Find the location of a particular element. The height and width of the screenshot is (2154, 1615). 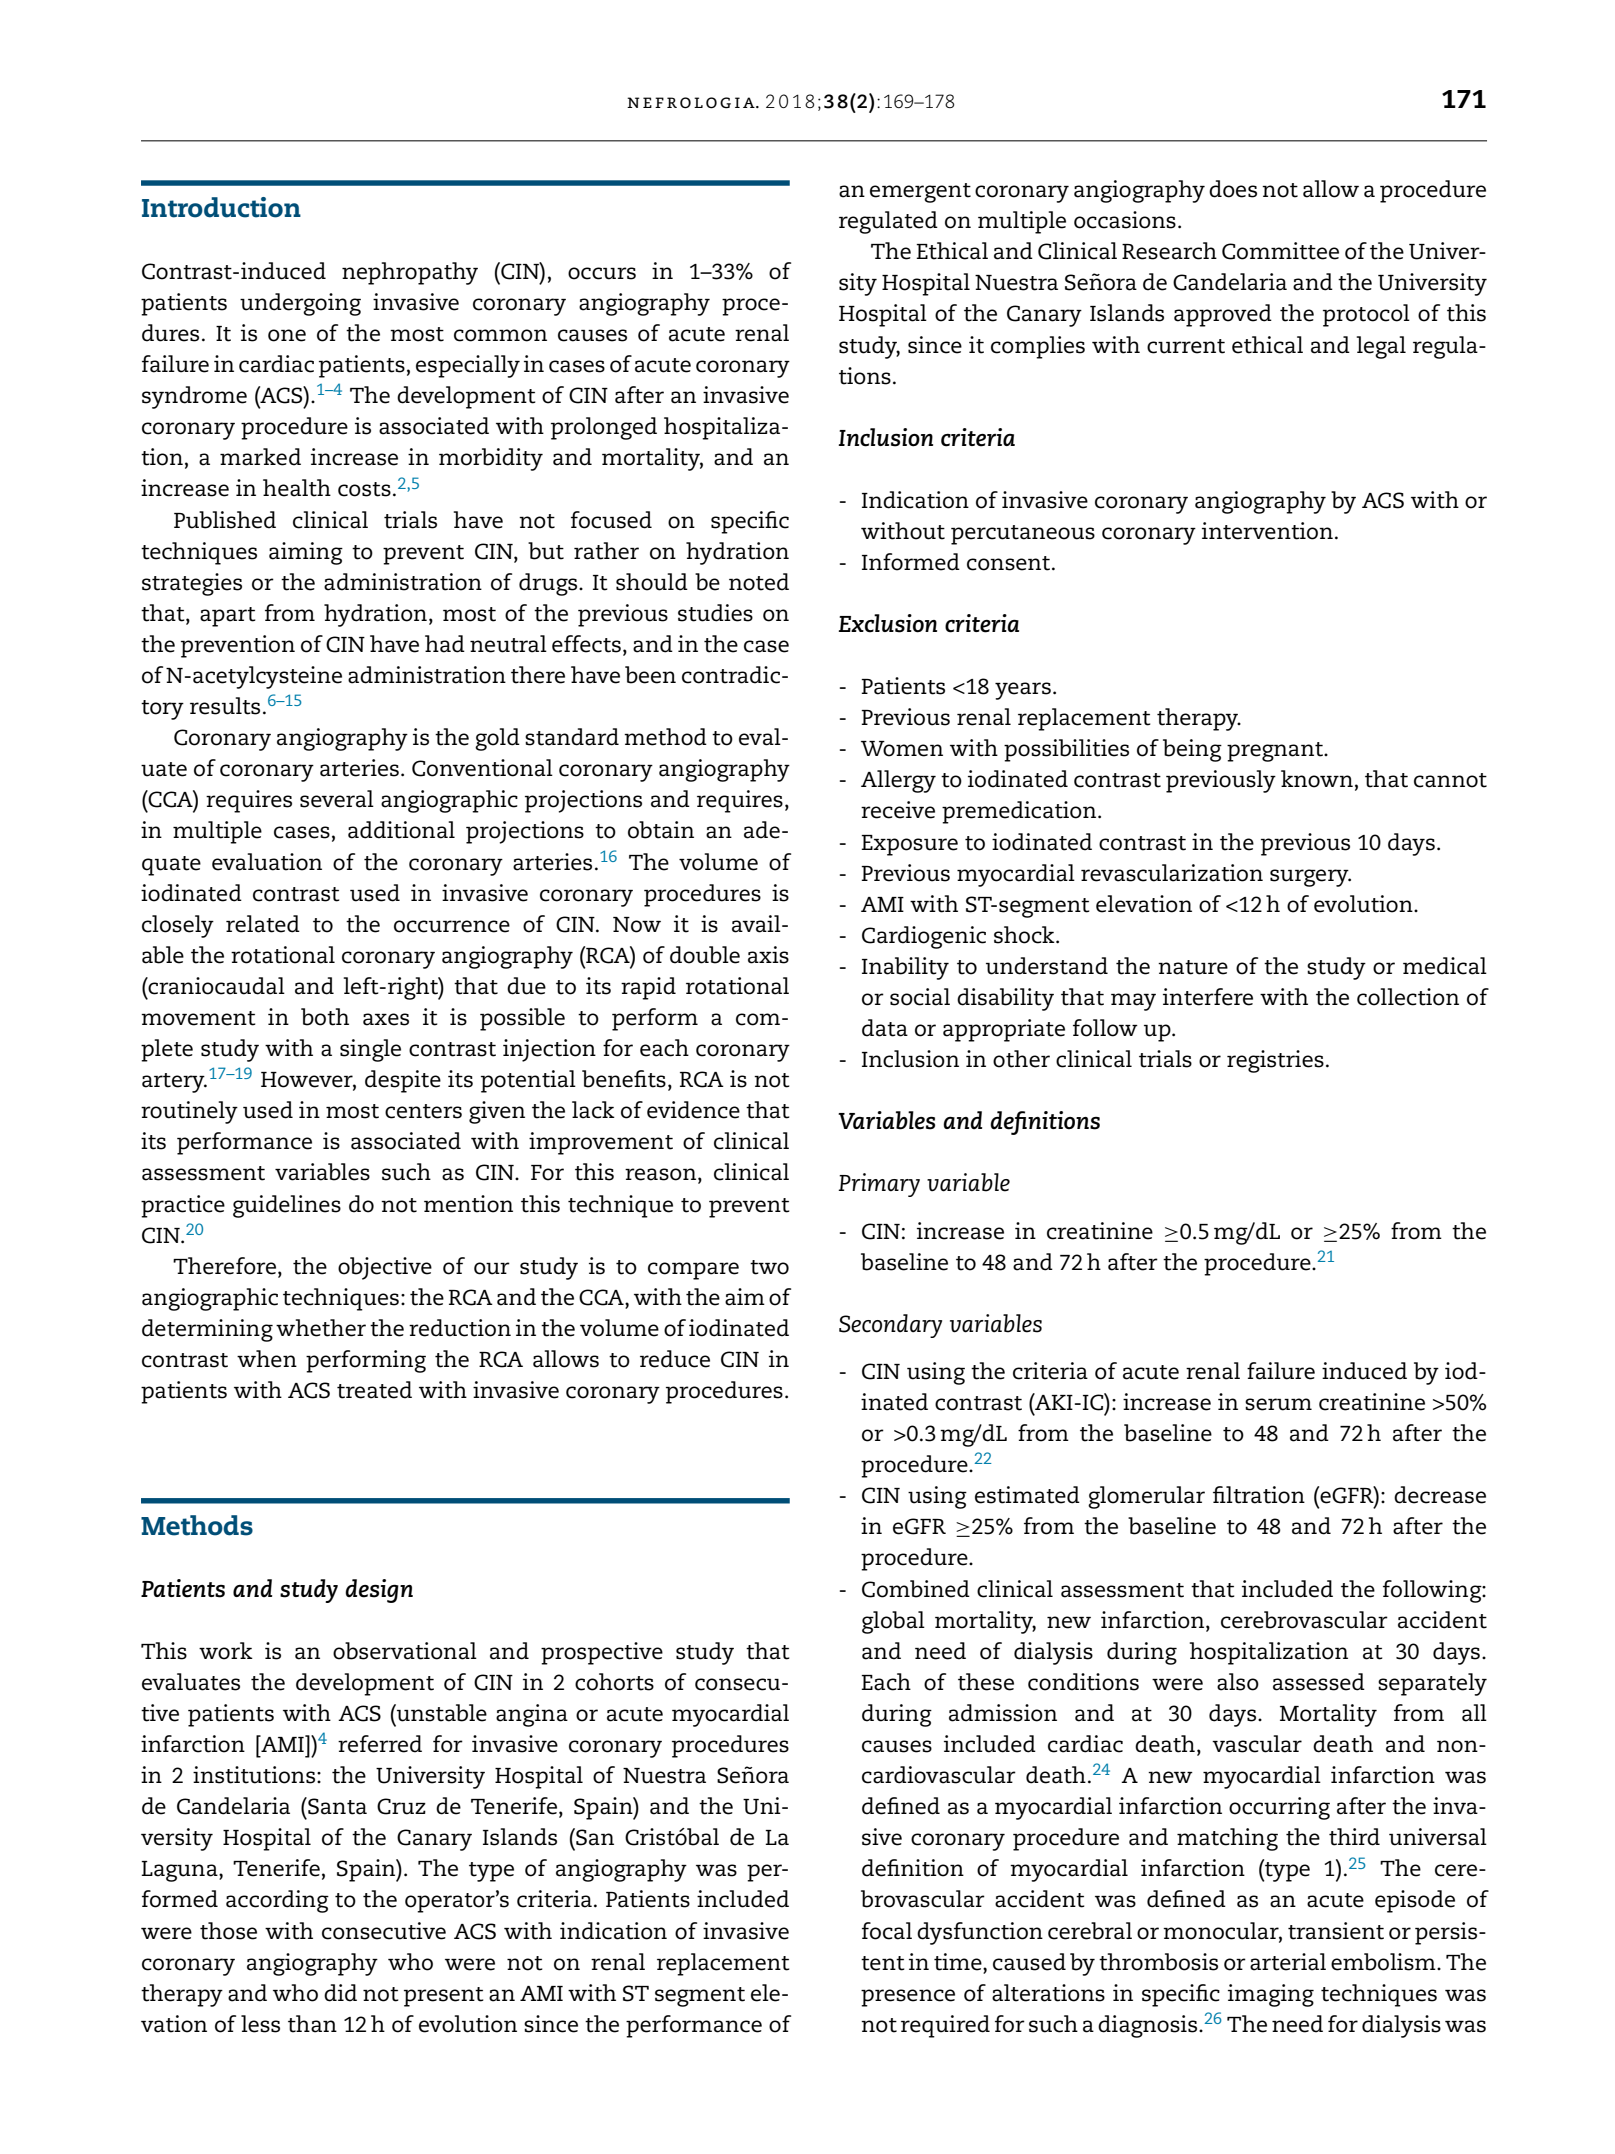

emergent is located at coordinates (920, 193).
